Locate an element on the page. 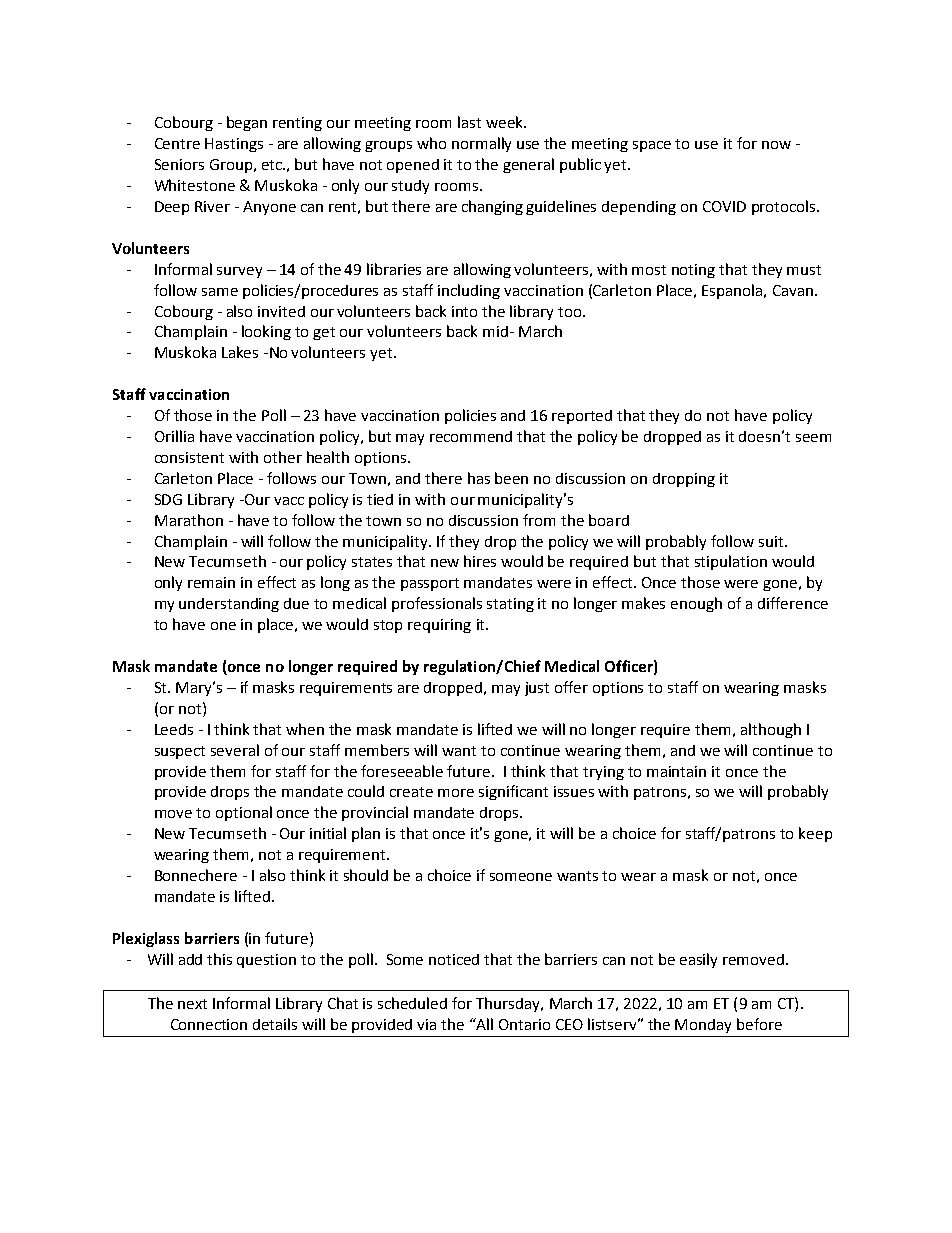 This document has width=952, height=1233. now is located at coordinates (776, 145).
